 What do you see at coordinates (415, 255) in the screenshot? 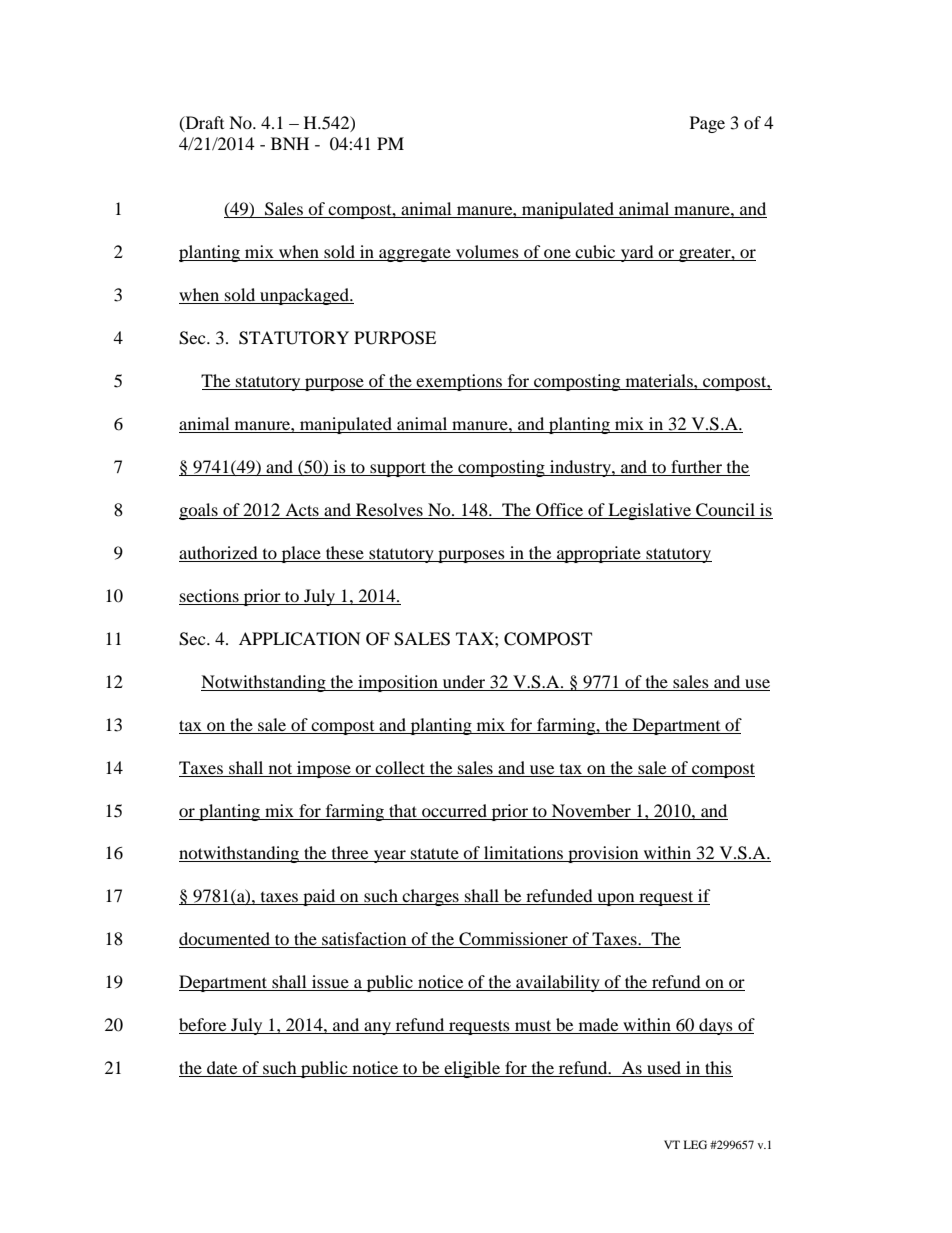
I see `aggregate` at bounding box center [415, 255].
